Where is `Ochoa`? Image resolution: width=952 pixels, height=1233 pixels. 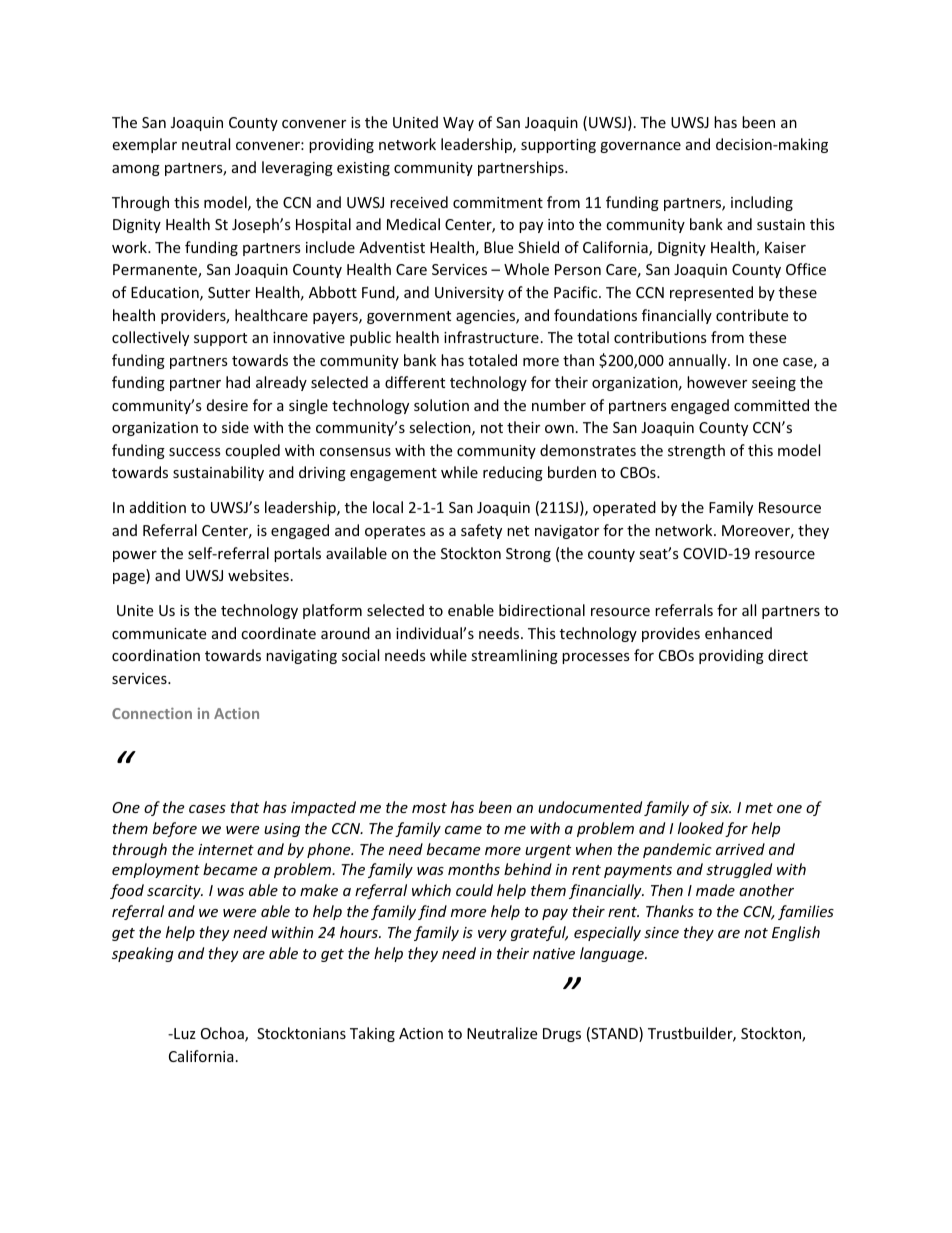 Ochoa is located at coordinates (223, 1034).
